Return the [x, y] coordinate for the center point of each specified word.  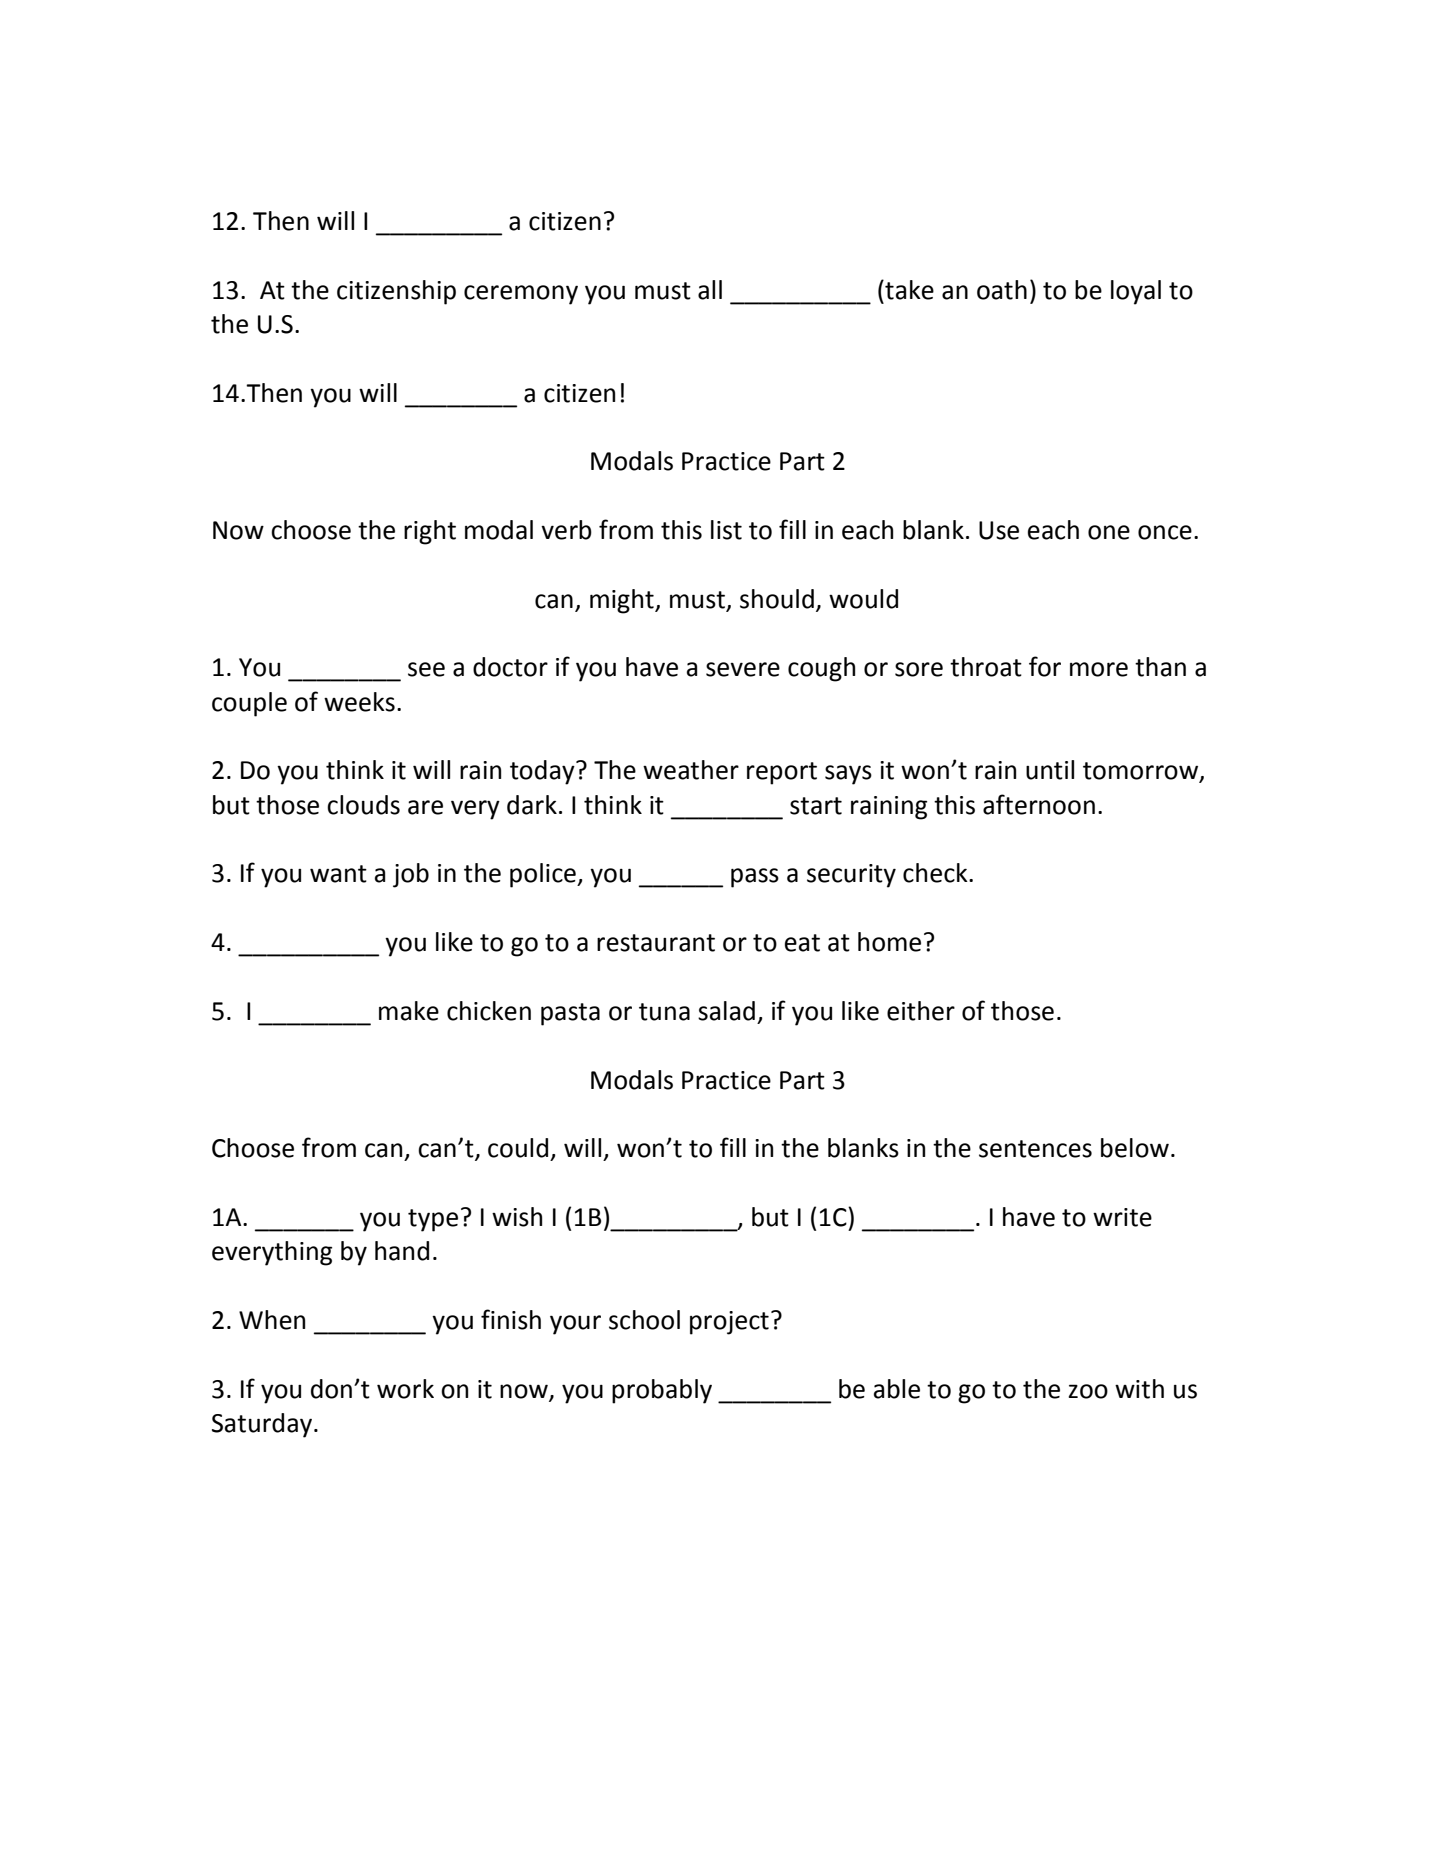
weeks [359, 702]
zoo [1088, 1391]
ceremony [521, 295]
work [405, 1389]
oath [1002, 290]
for [1045, 666]
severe [743, 669]
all [710, 290]
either [921, 1011]
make [409, 1011]
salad [726, 1011]
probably [662, 1391]
